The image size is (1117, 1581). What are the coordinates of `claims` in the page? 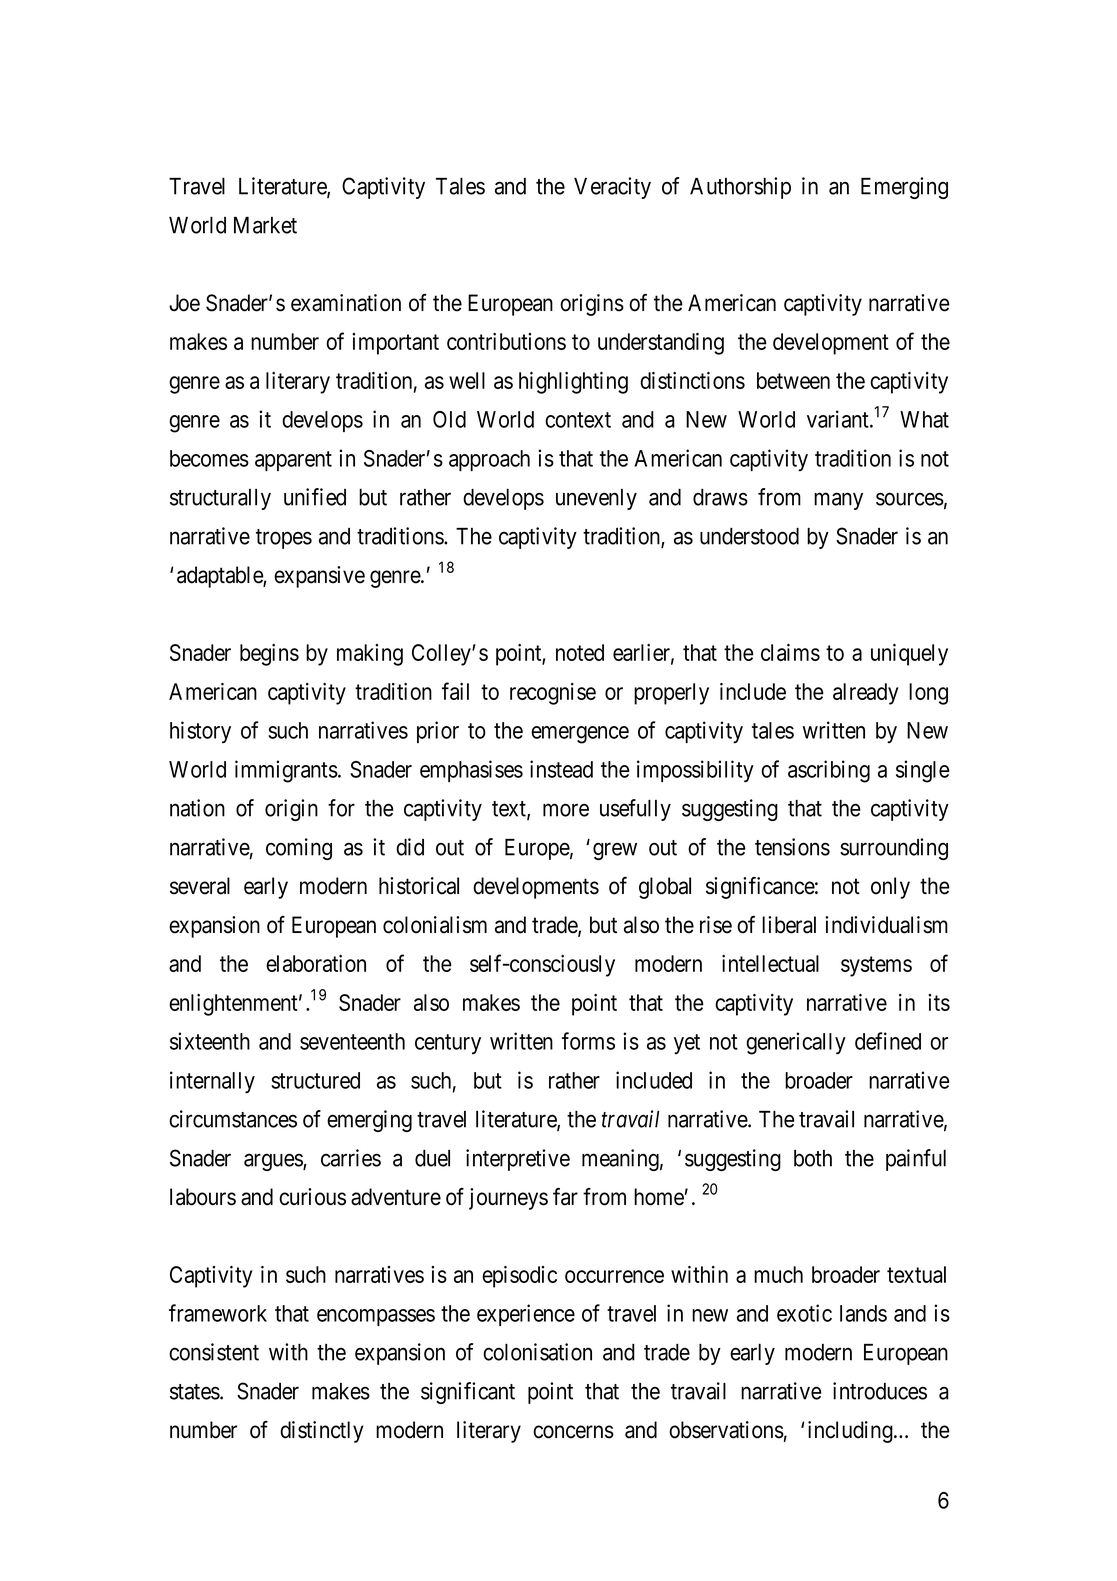 It's located at (790, 652).
